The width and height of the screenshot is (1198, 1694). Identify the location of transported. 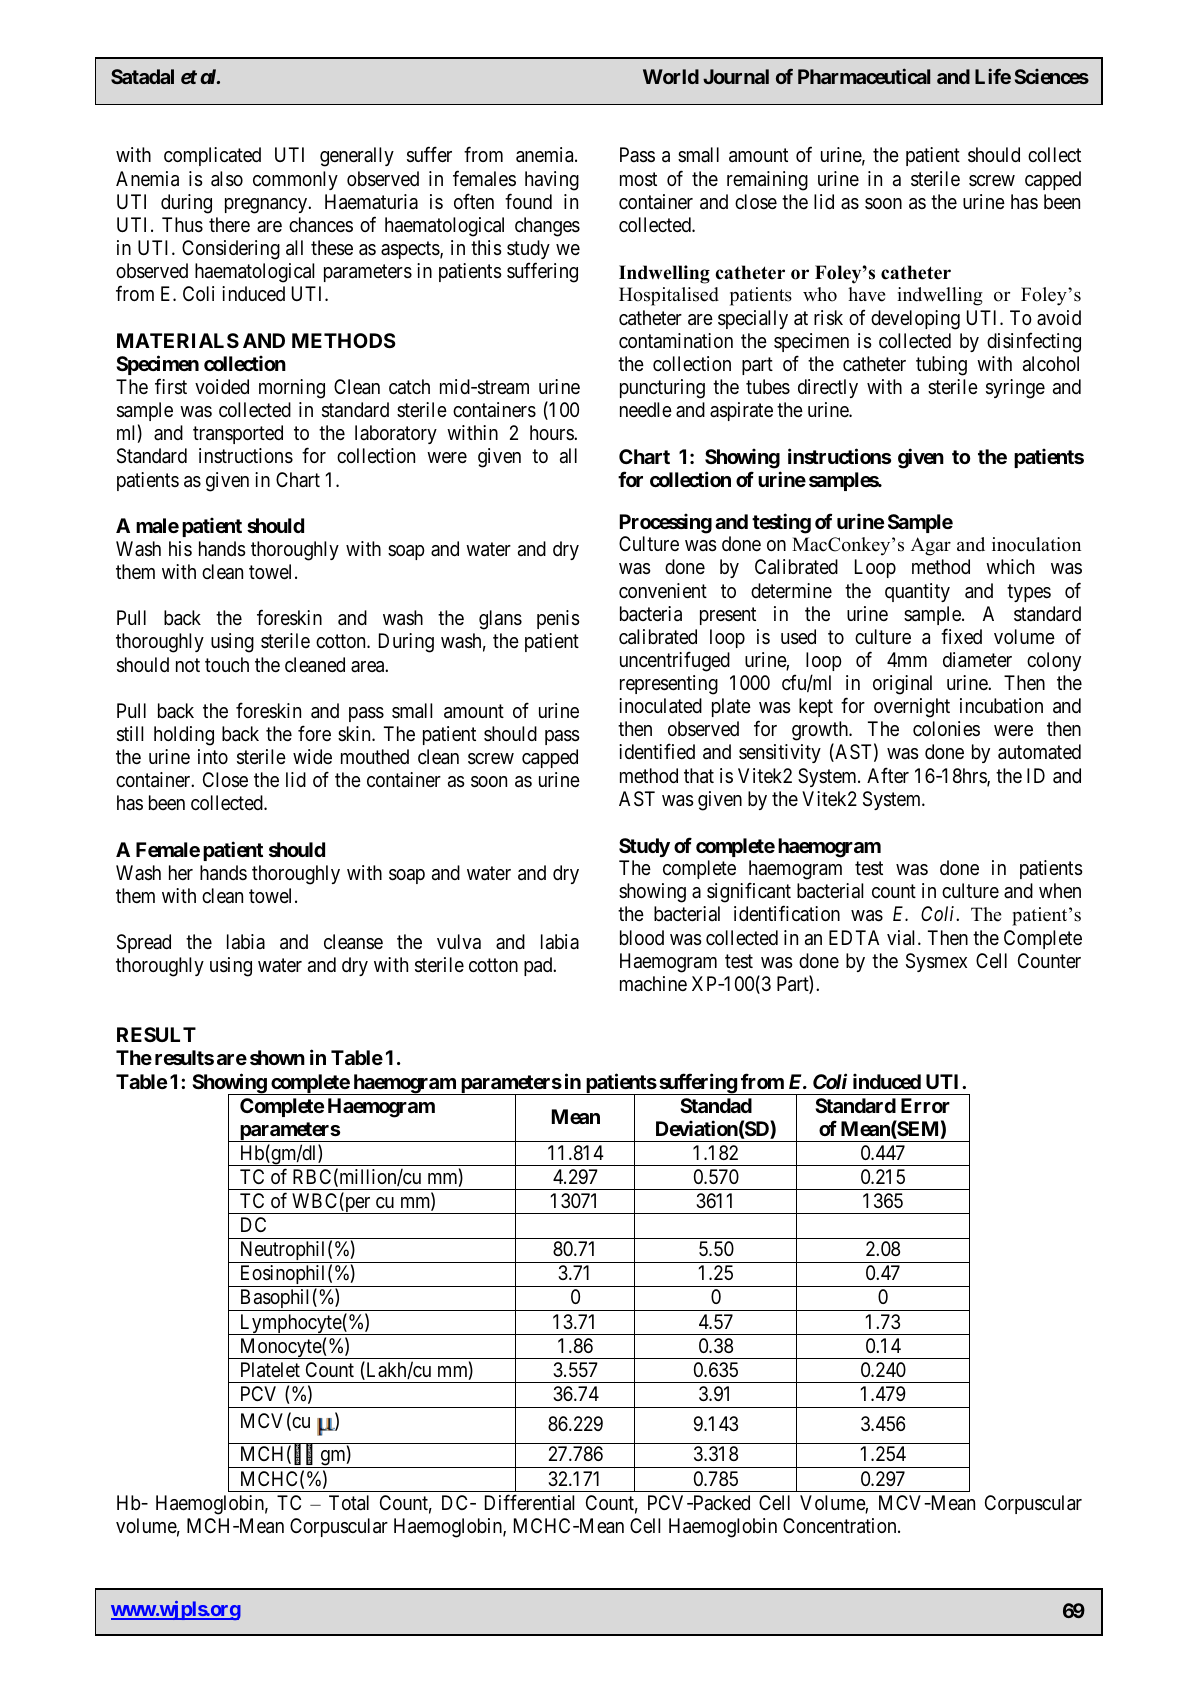
(238, 434).
